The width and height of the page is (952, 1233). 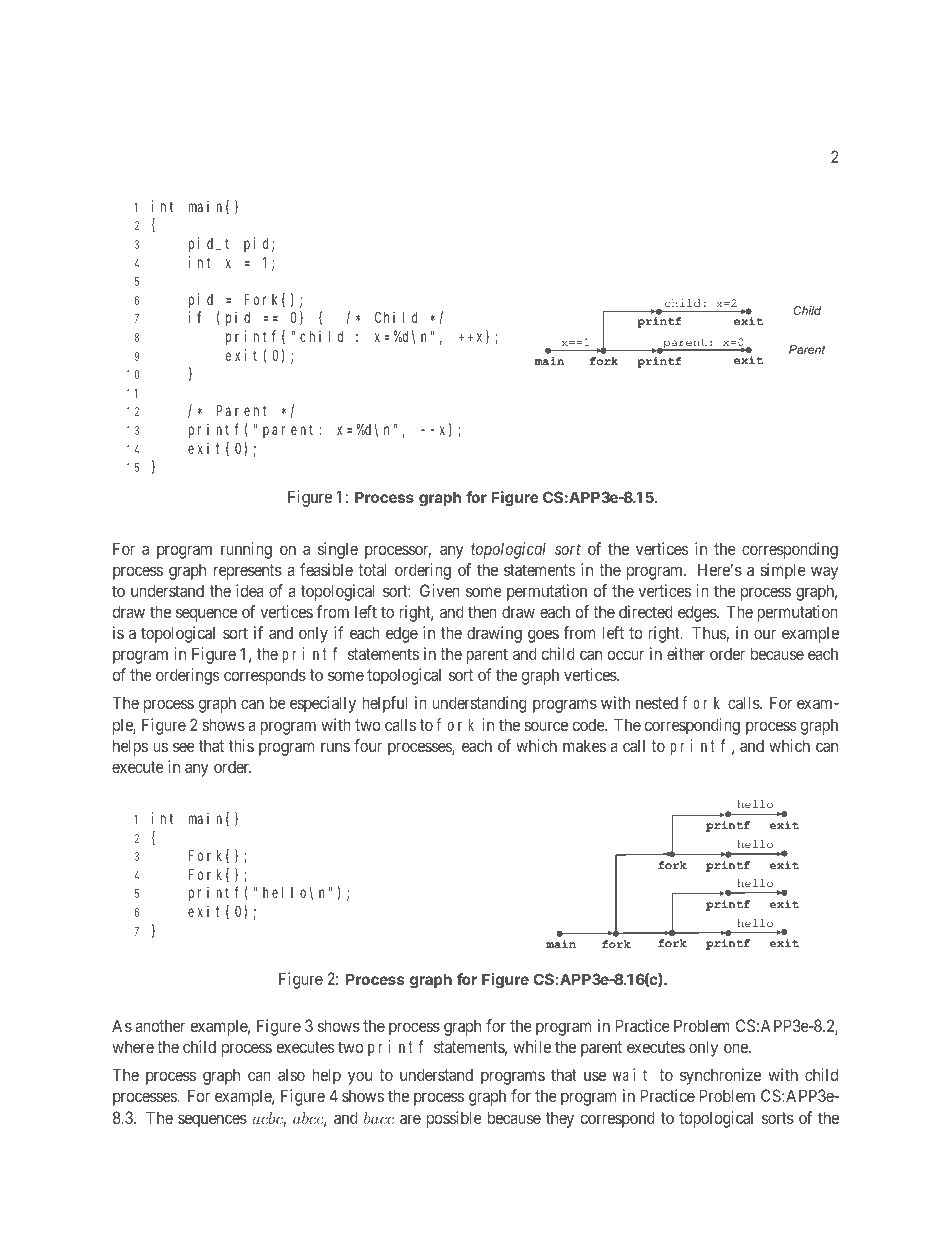 I want to click on represents, so click(x=248, y=572).
